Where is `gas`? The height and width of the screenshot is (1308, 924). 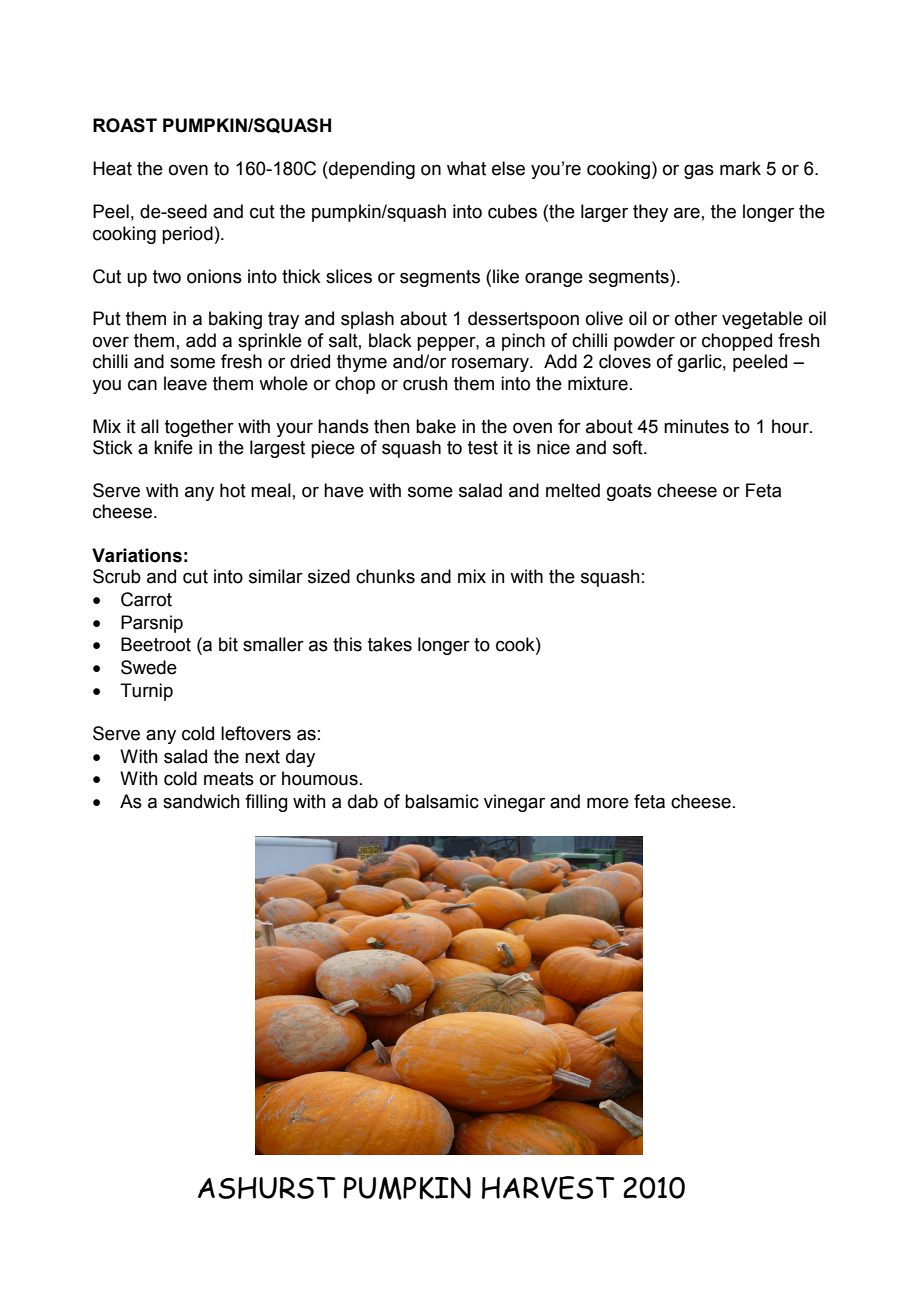
gas is located at coordinates (699, 172).
